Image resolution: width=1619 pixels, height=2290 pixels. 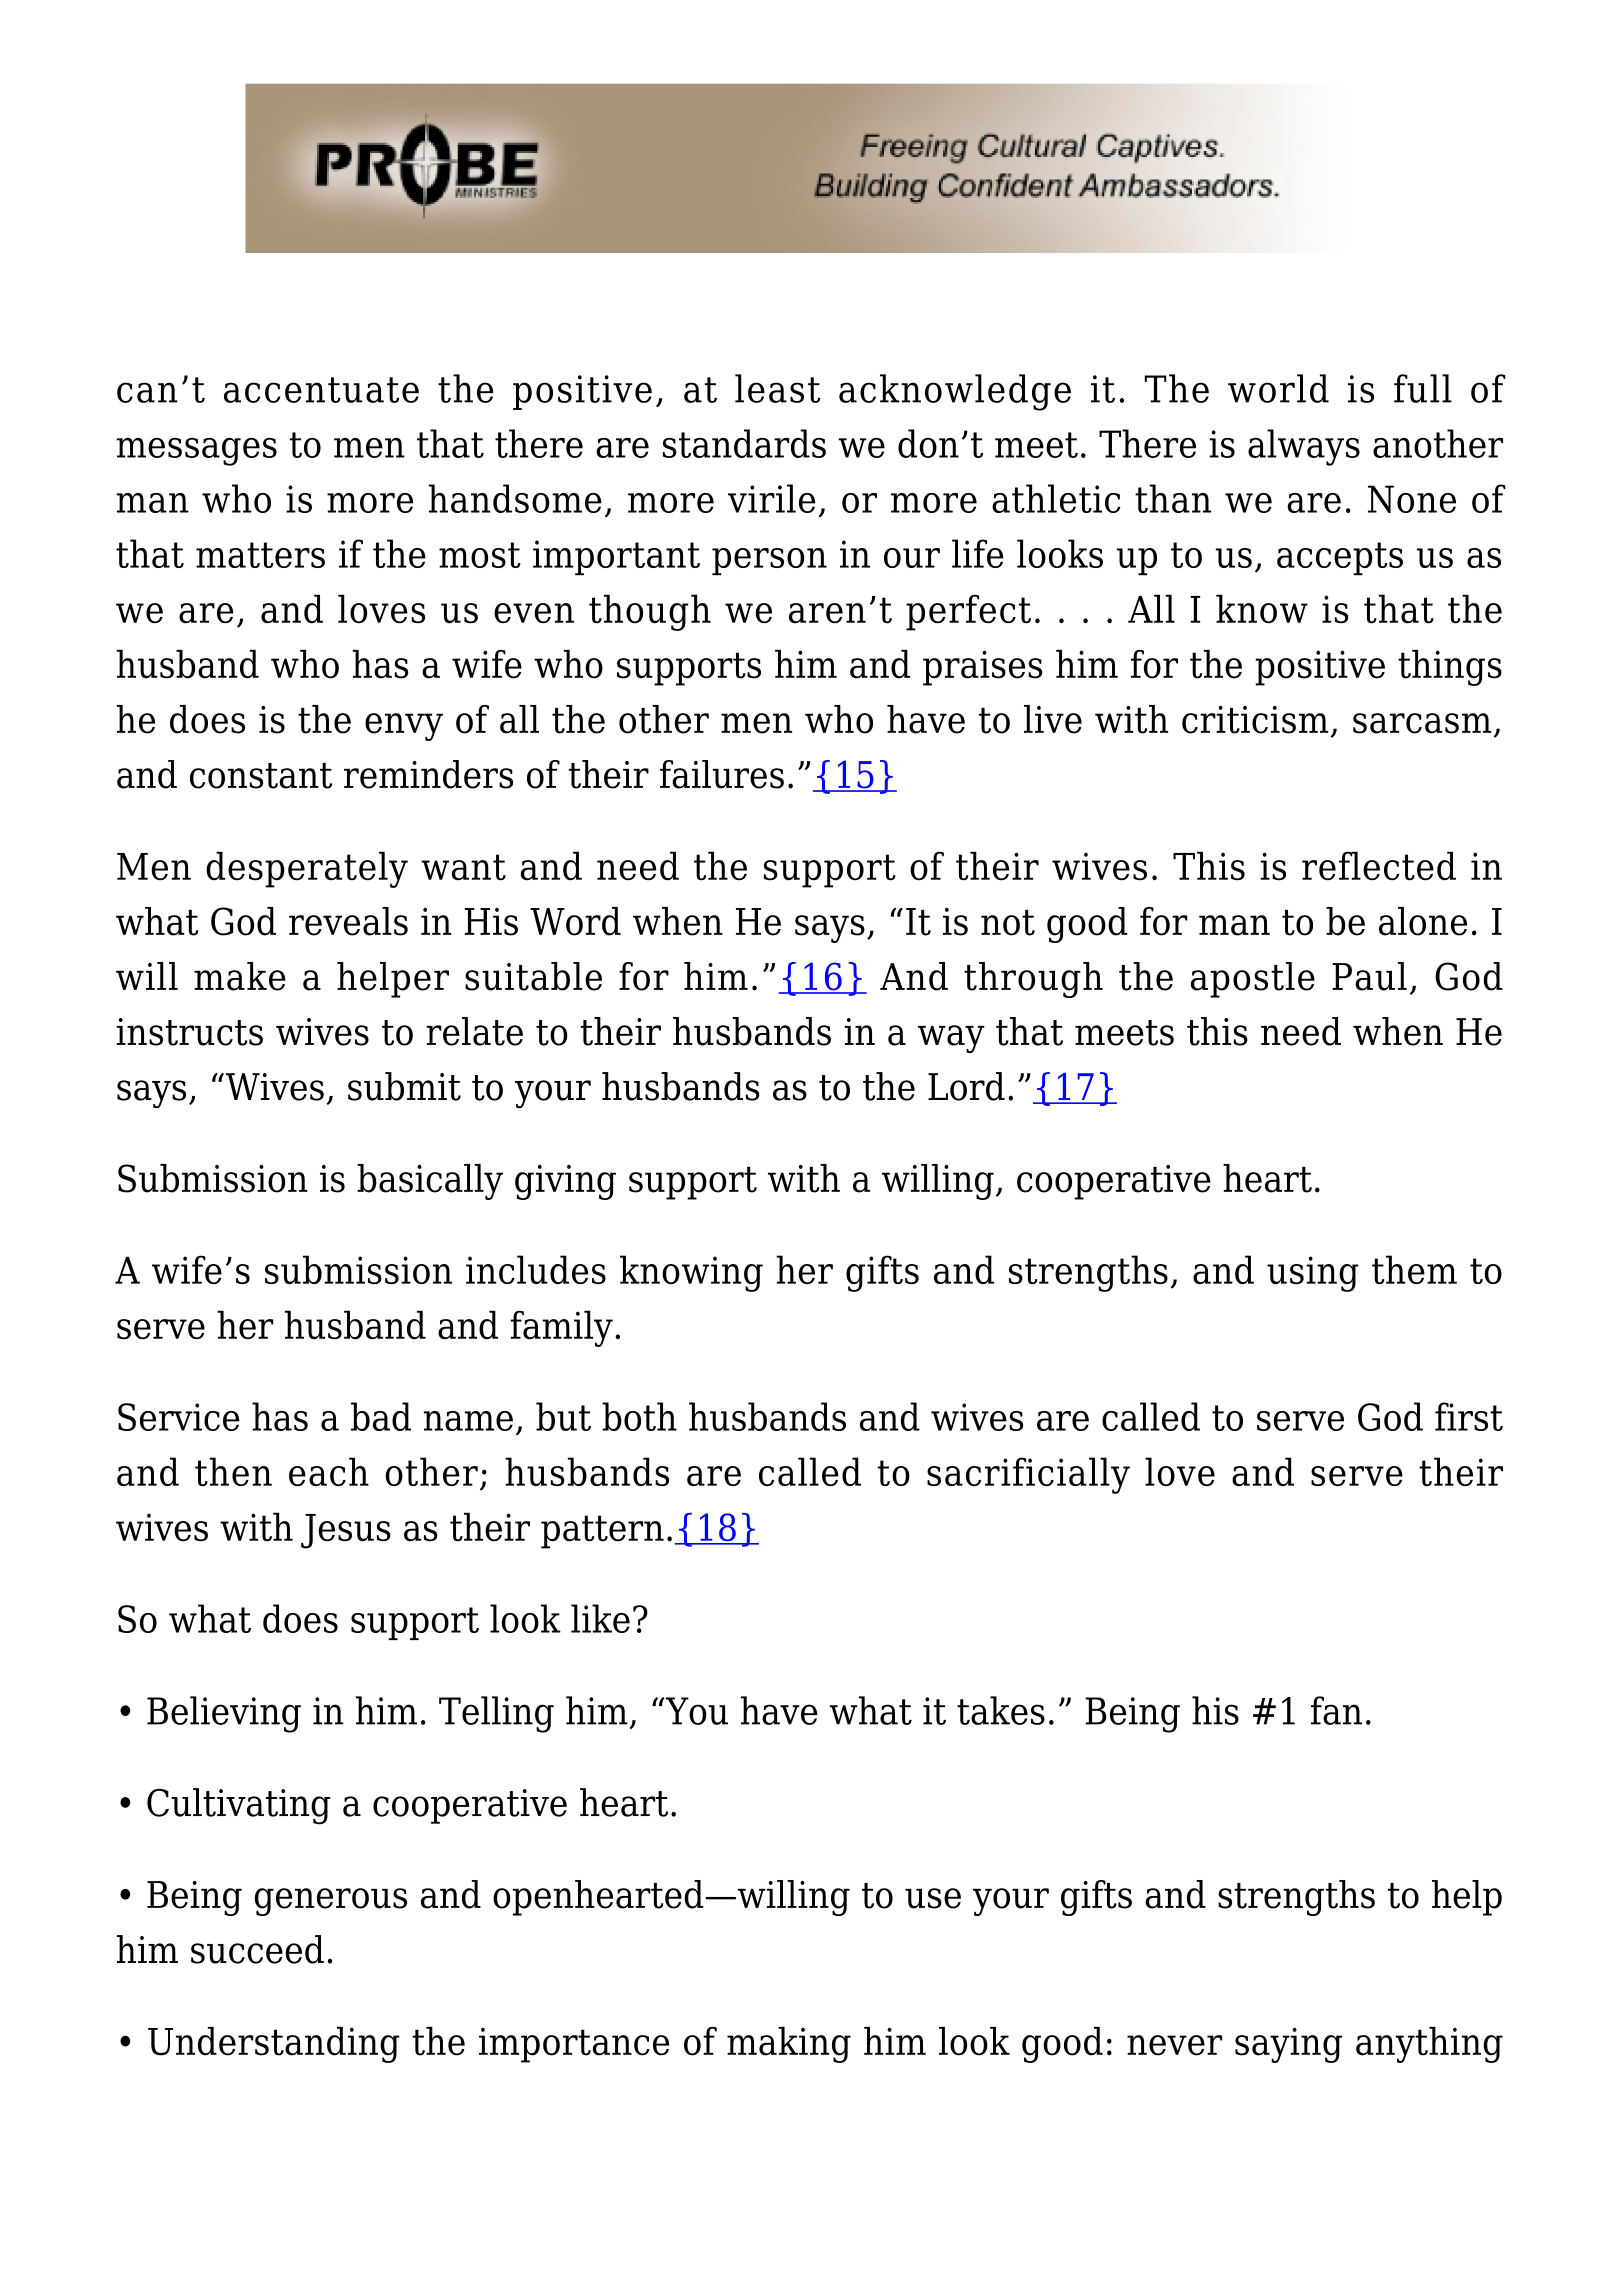 What do you see at coordinates (744, 443) in the page?
I see `standards` at bounding box center [744, 443].
